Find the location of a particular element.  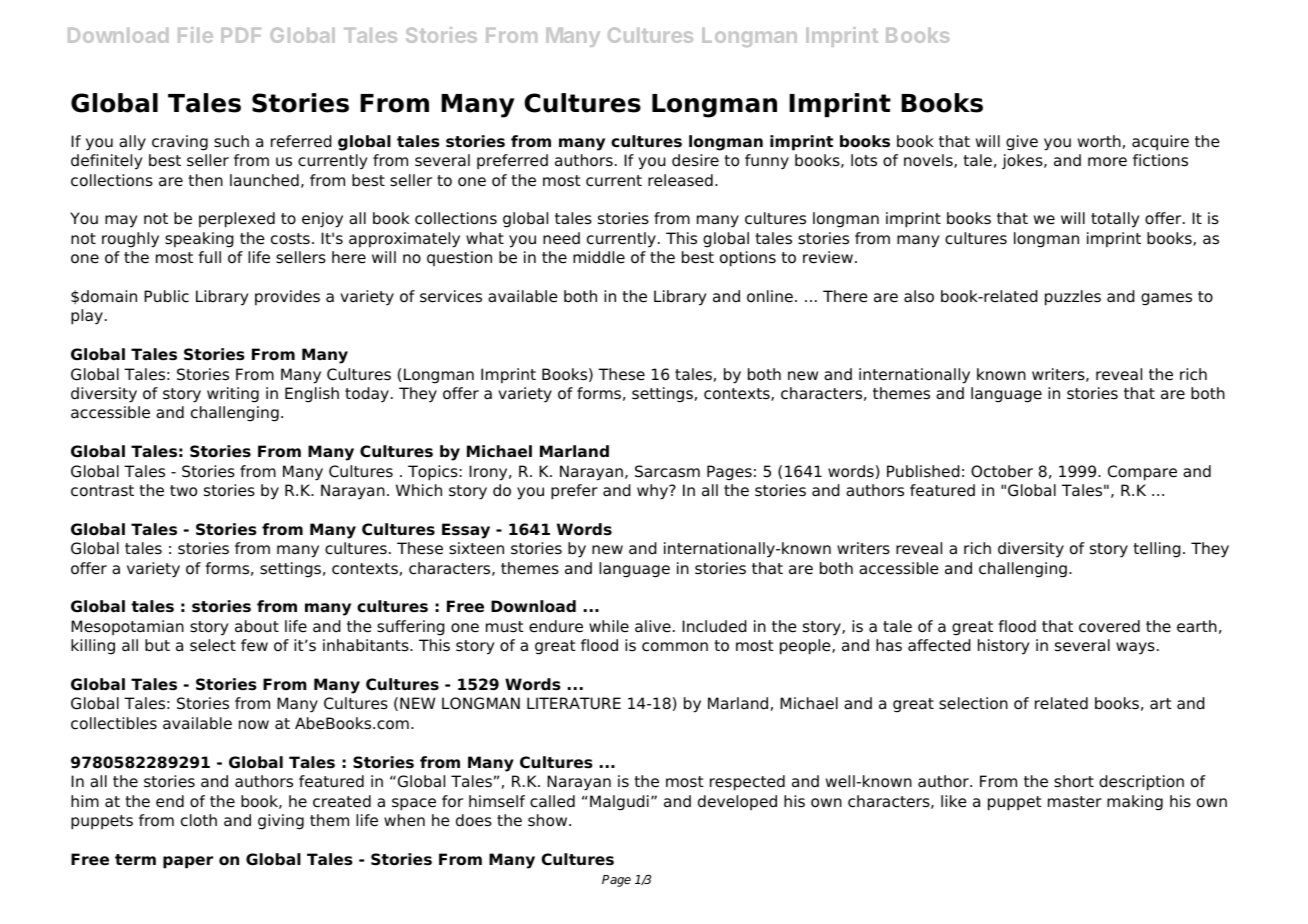

show is located at coordinates (549, 820).
